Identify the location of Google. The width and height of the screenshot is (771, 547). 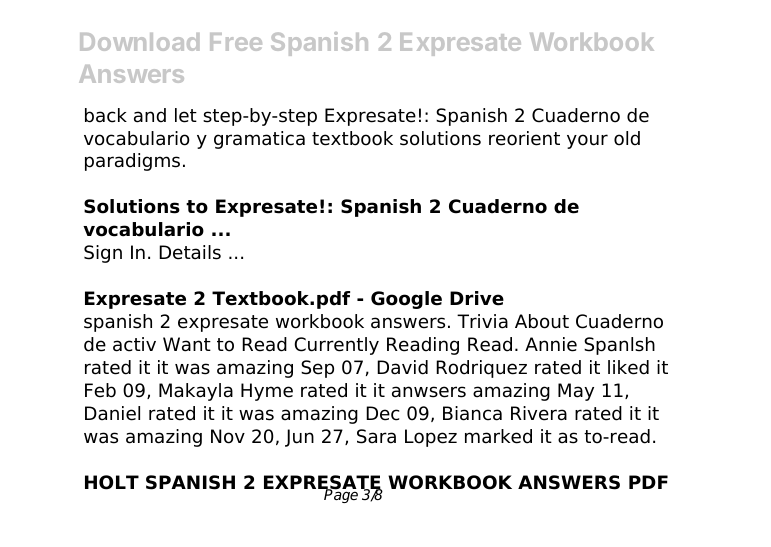
(406, 300).
